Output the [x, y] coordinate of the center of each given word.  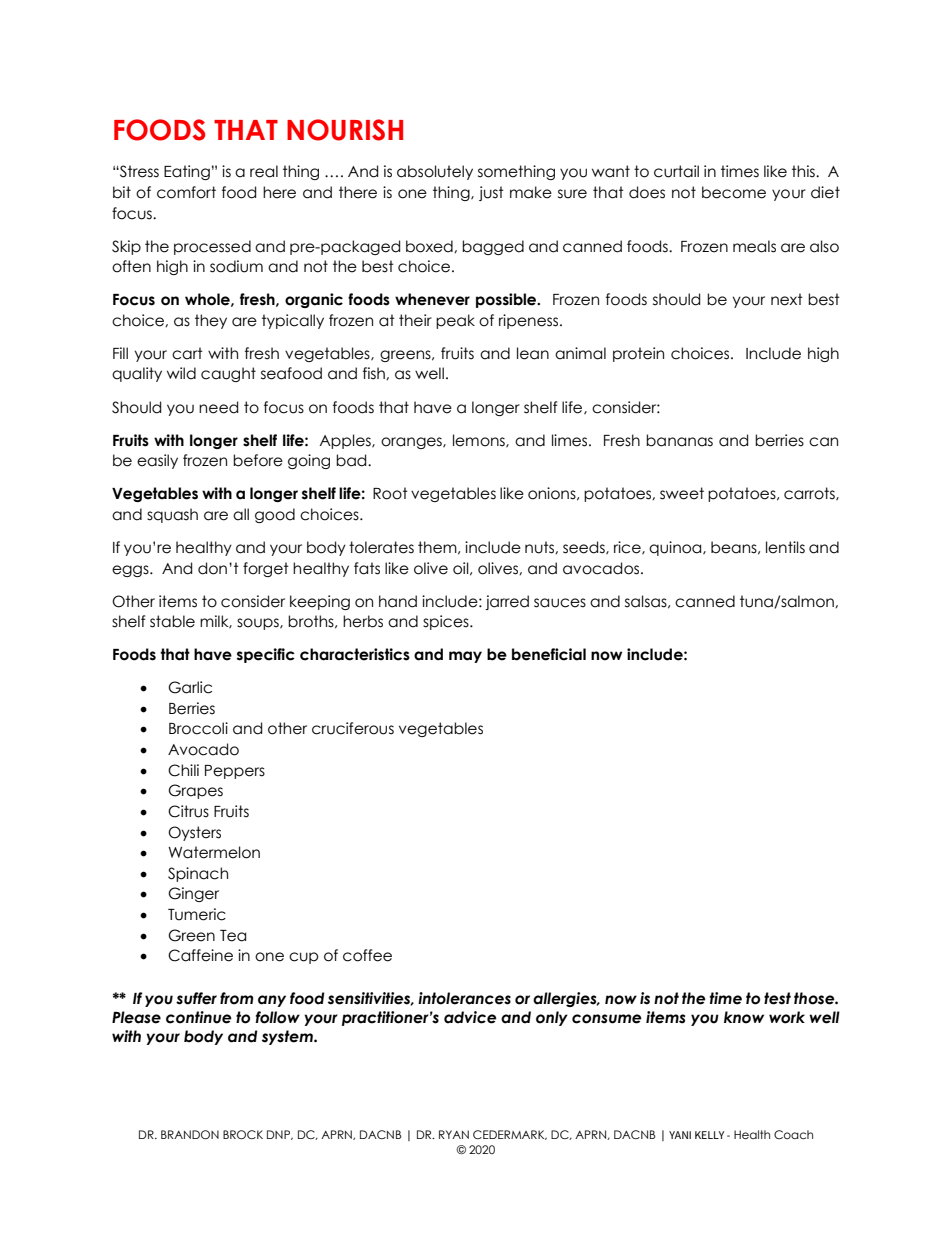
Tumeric [197, 914]
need [218, 407]
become [734, 192]
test [777, 998]
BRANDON [190, 1134]
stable [172, 621]
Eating [187, 172]
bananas [679, 440]
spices [447, 622]
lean [533, 353]
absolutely [435, 172]
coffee [367, 955]
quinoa [676, 548]
